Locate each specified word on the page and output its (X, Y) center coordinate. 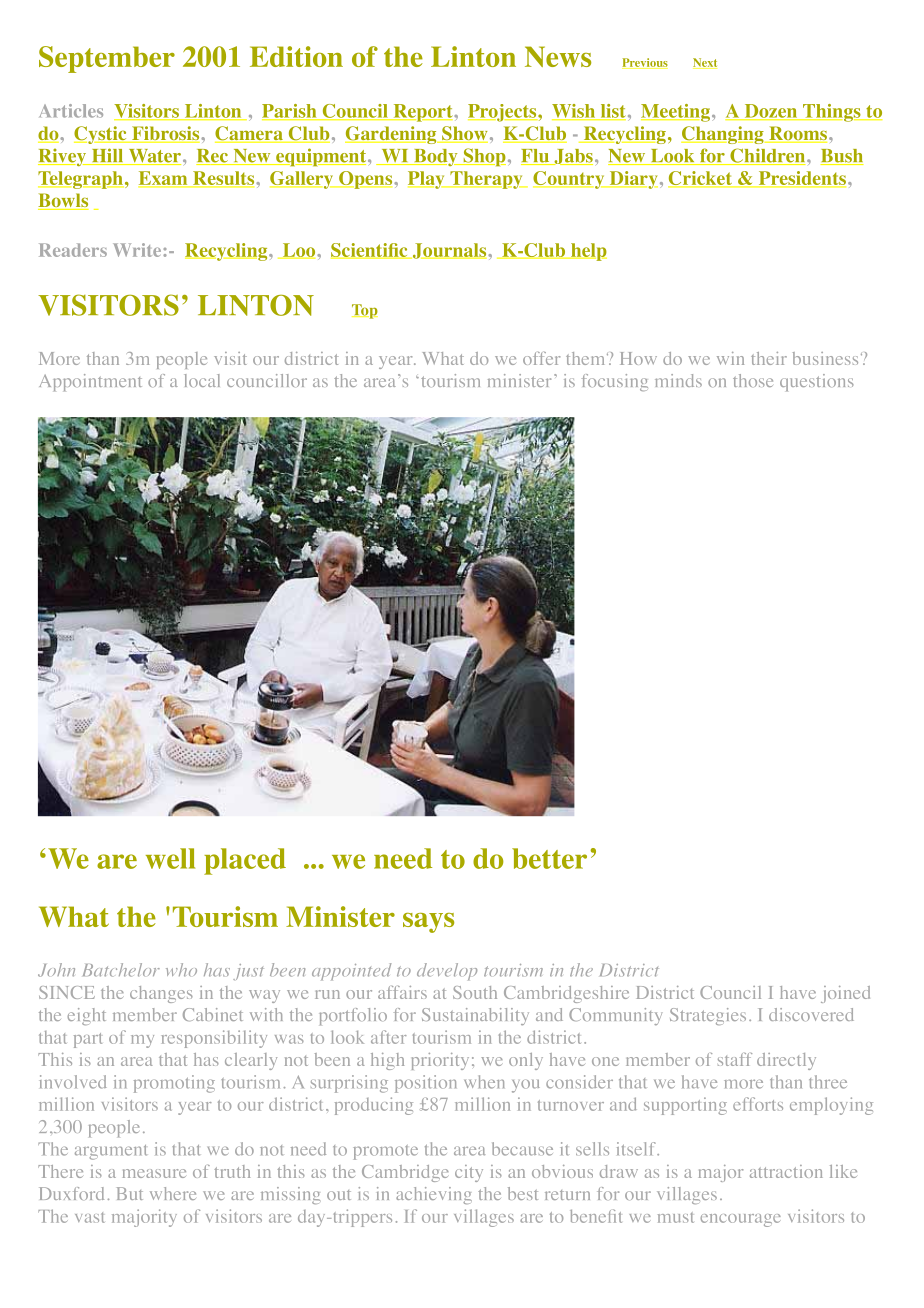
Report (423, 113)
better (549, 858)
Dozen (771, 112)
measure (154, 1173)
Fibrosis (166, 134)
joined (845, 994)
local (202, 380)
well (170, 858)
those (753, 380)
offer (541, 358)
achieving (434, 1195)
